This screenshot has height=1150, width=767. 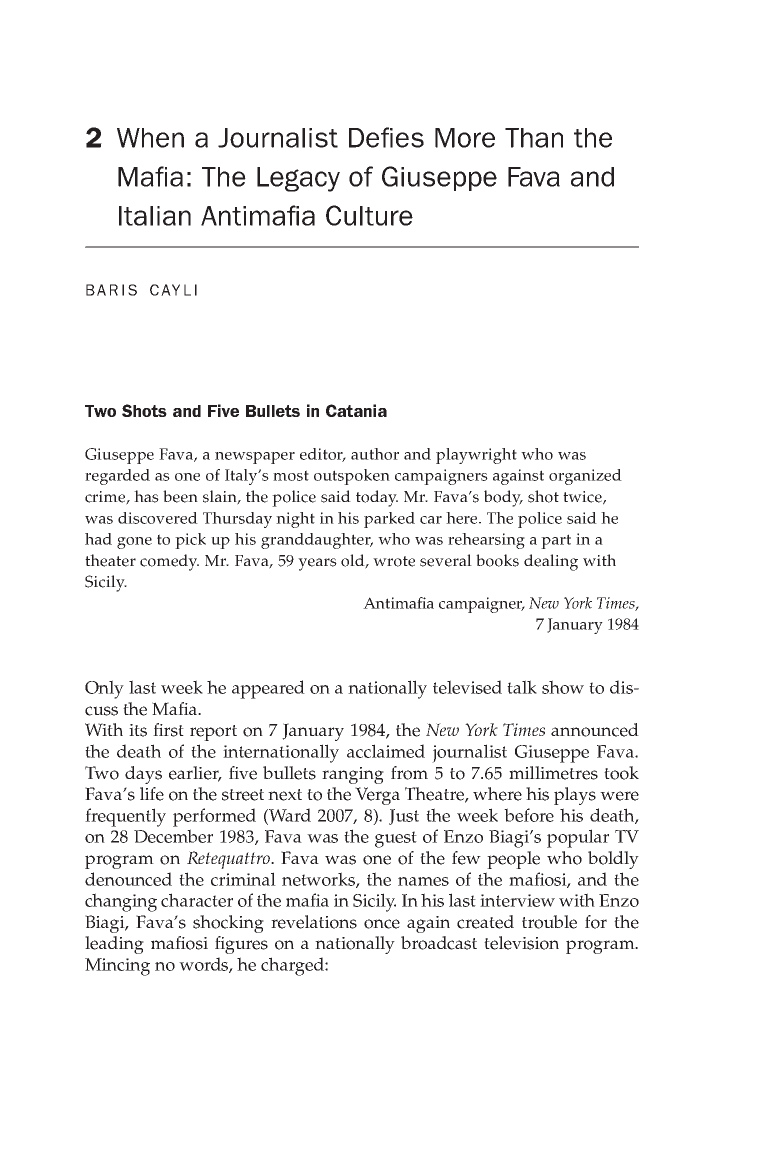 What do you see at coordinates (386, 751) in the screenshot?
I see `acclaimed` at bounding box center [386, 751].
